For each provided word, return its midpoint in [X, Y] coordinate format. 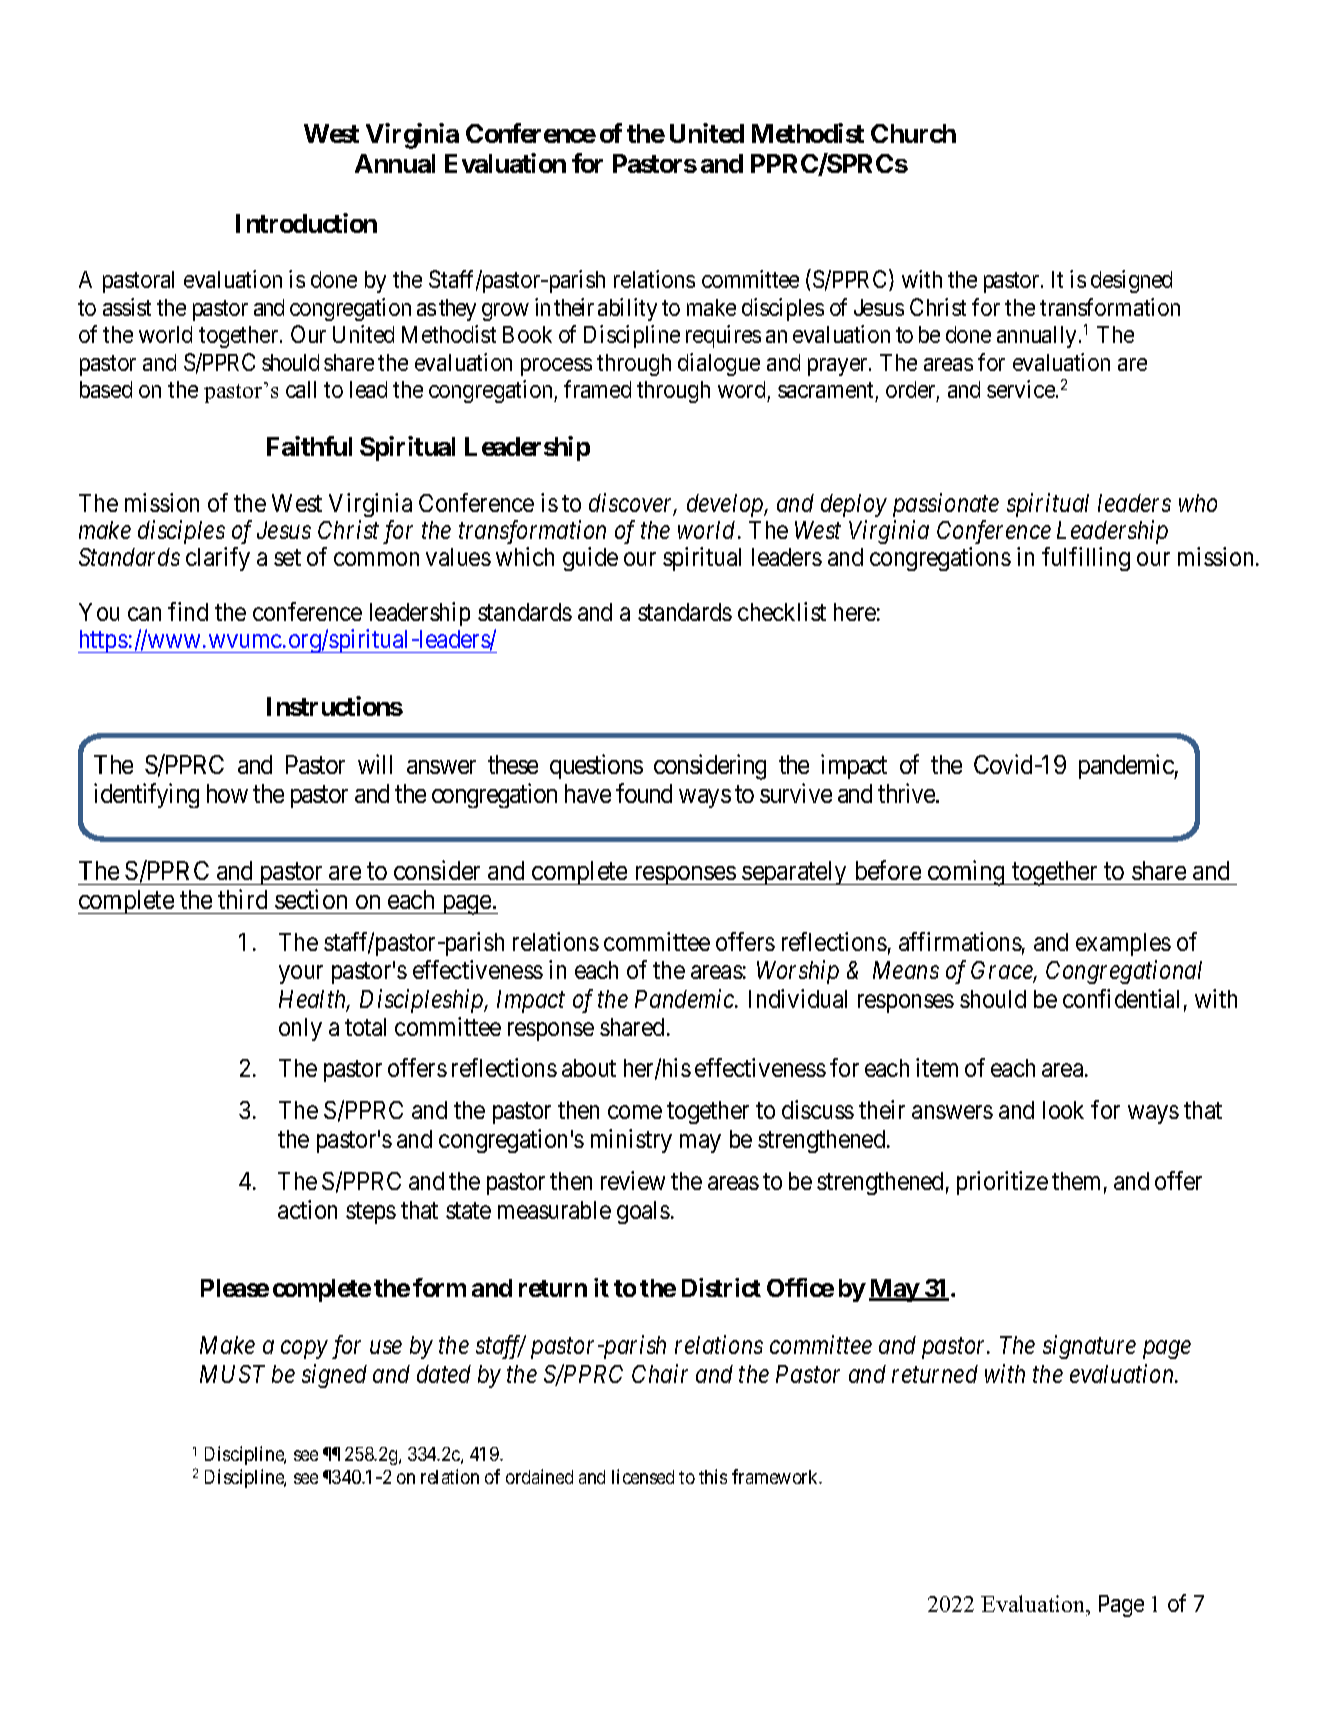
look [1063, 1110]
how [227, 793]
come [635, 1112]
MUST [232, 1374]
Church [913, 133]
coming [966, 873]
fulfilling [1086, 559]
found [644, 793]
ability [627, 309]
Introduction [306, 223]
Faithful [309, 446]
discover [633, 504]
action [307, 1209]
